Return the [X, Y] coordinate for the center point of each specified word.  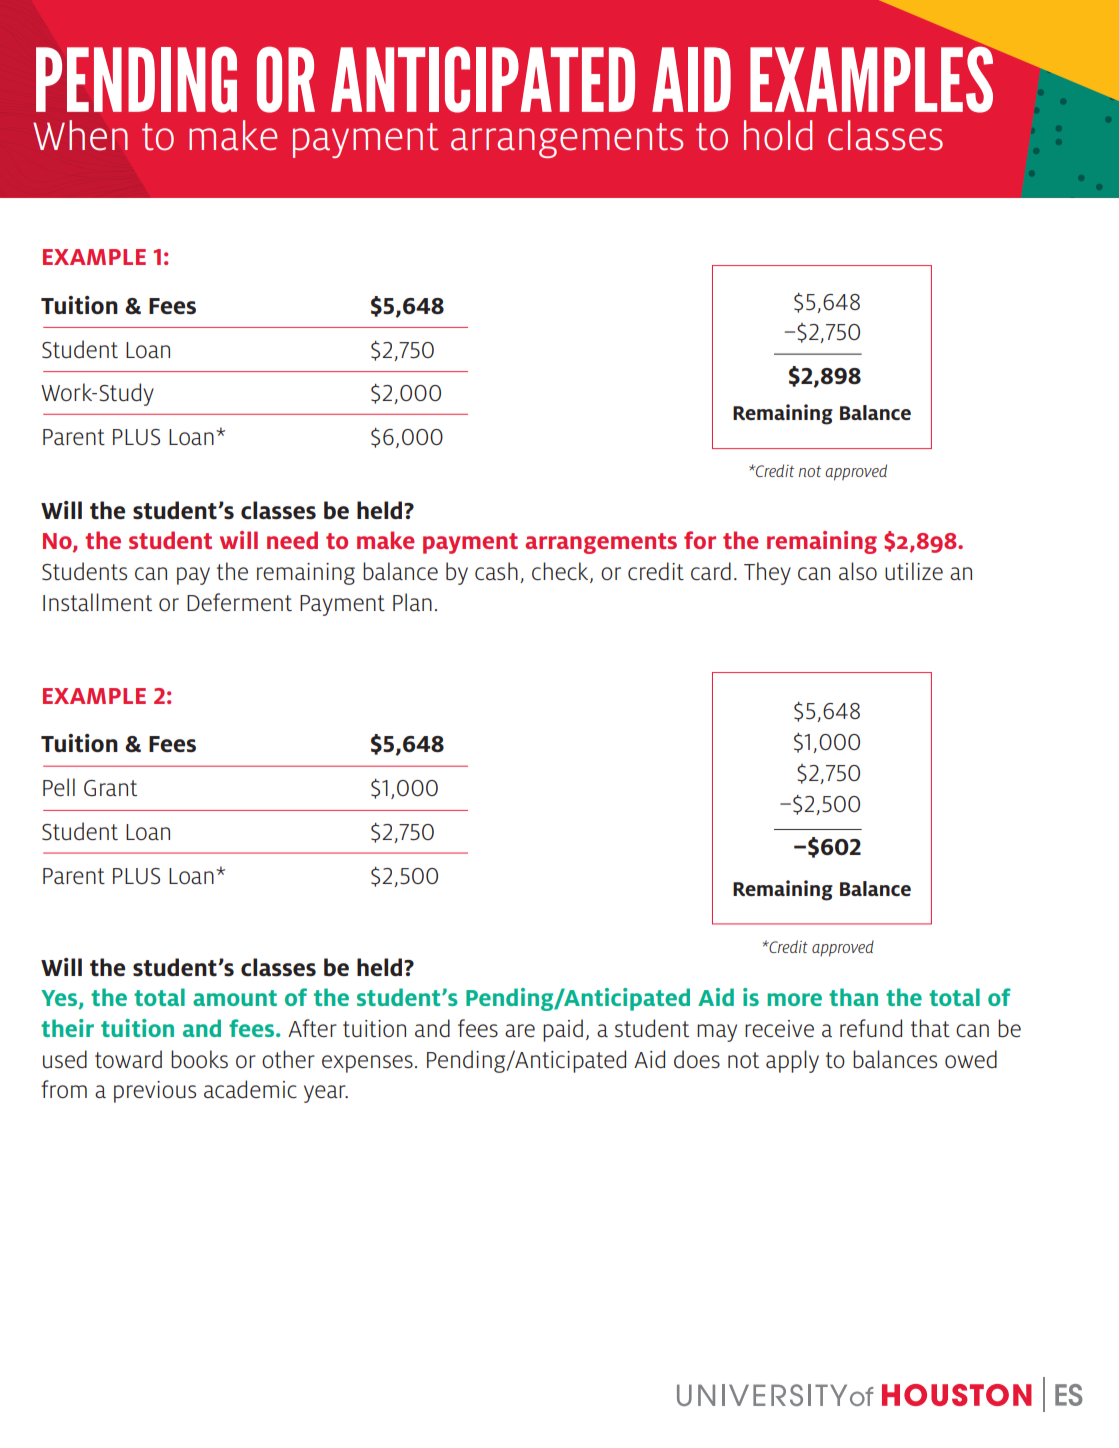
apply [792, 1061]
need [292, 540]
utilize [914, 571]
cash [496, 571]
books [199, 1059]
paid [563, 1030]
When [80, 135]
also [858, 571]
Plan [412, 602]
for [700, 540]
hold [778, 135]
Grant [110, 788]
